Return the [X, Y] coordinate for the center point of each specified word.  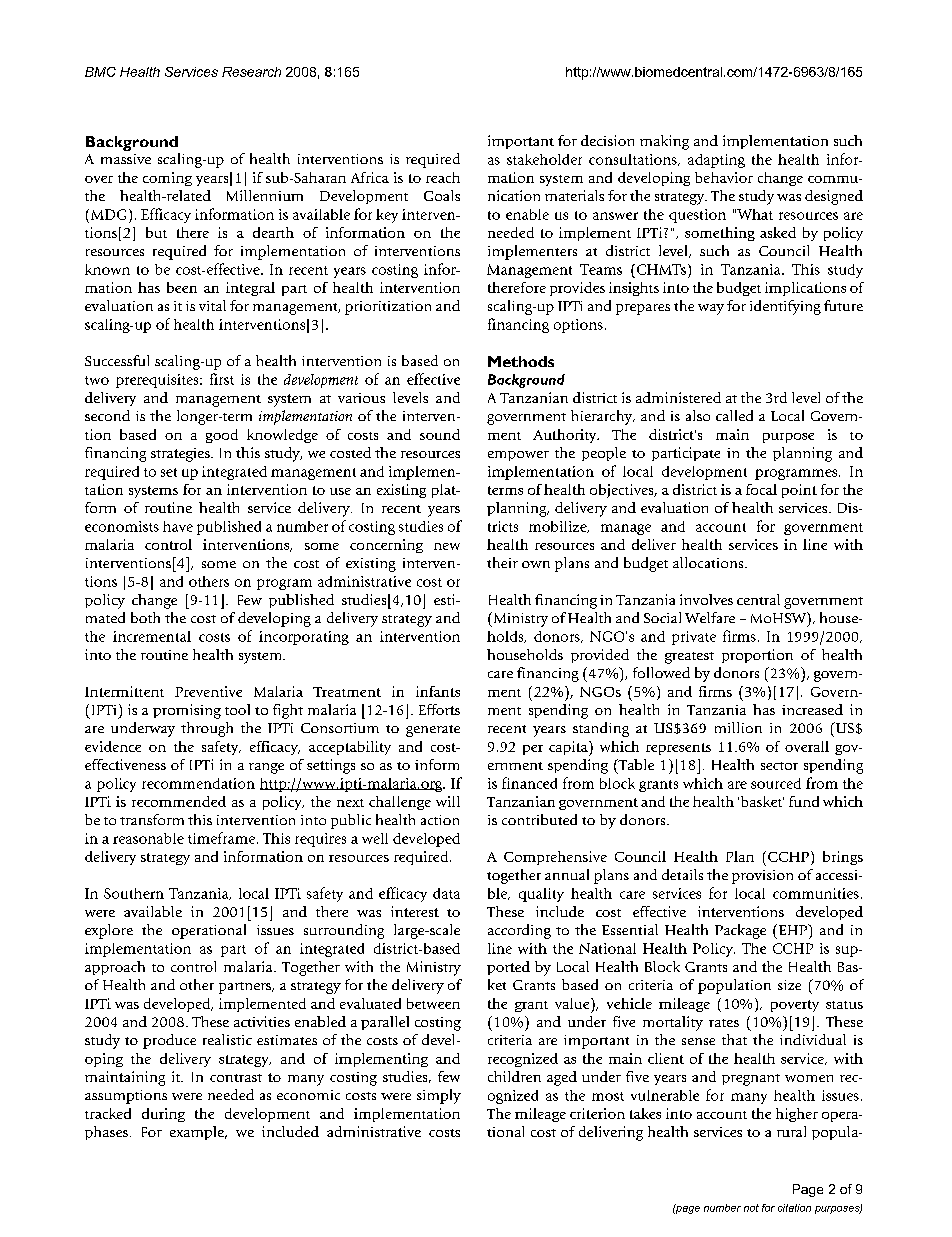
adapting [716, 161]
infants [438, 691]
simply [439, 1096]
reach [443, 177]
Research [251, 72]
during [163, 1115]
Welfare [710, 617]
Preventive [208, 691]
